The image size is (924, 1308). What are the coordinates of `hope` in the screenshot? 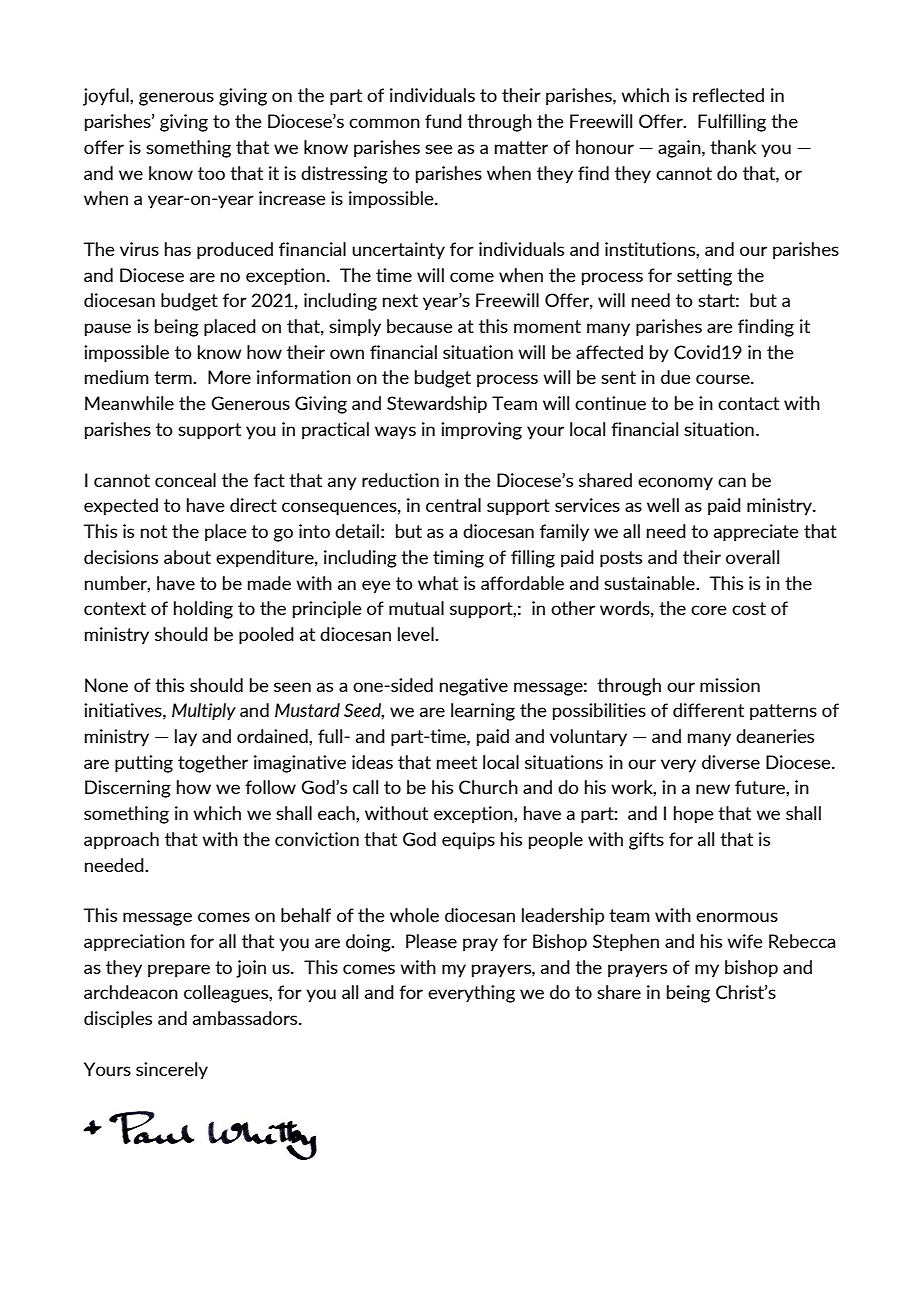 It's located at (694, 815).
